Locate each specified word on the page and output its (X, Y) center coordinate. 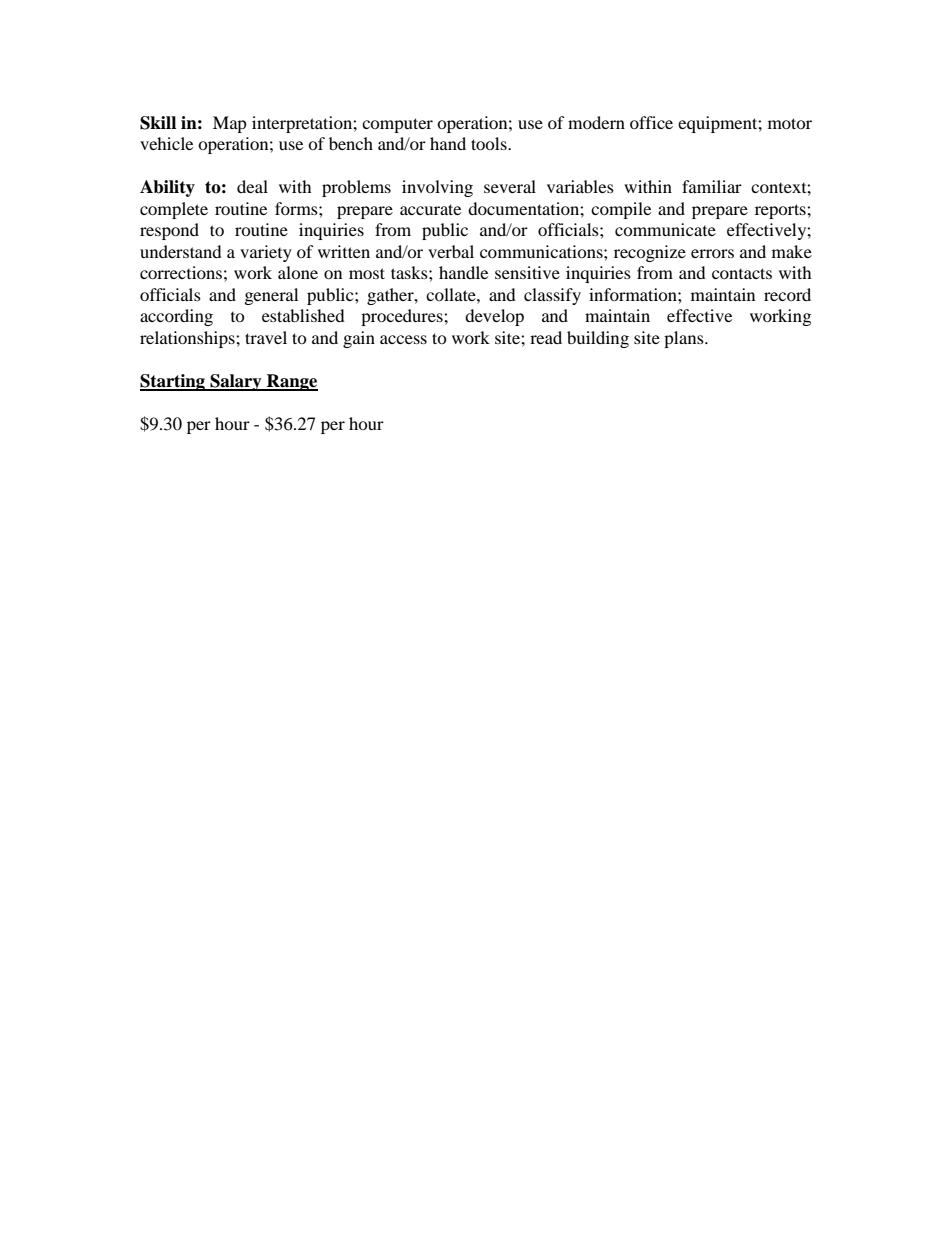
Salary (236, 382)
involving (437, 188)
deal (252, 186)
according (176, 317)
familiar (712, 186)
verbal (451, 251)
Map (230, 124)
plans (685, 339)
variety (266, 253)
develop (494, 317)
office (651, 122)
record (787, 294)
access (403, 339)
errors (712, 253)
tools (490, 143)
